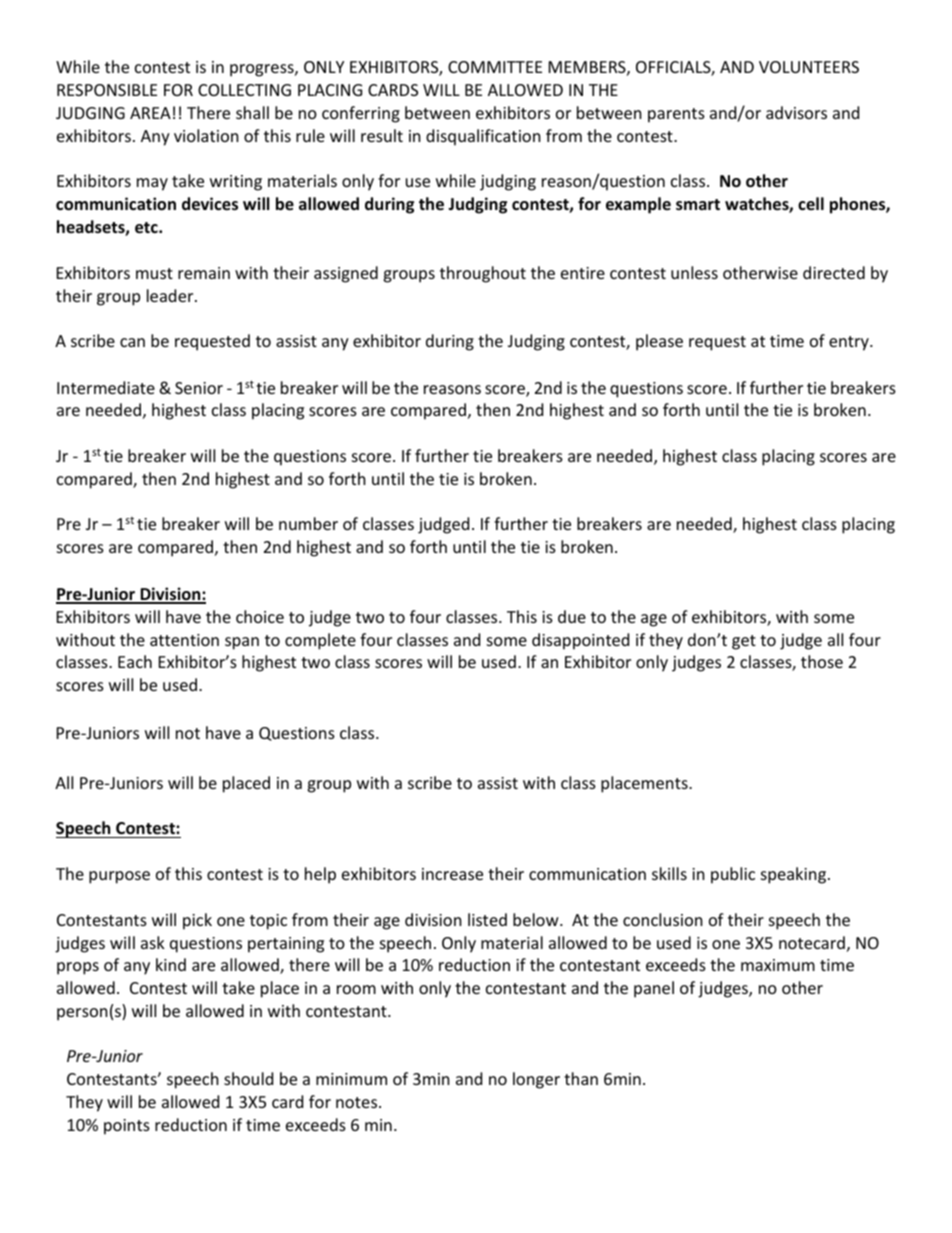 This screenshot has width=952, height=1233. Describe the element at coordinates (150, 113) in the screenshot. I see `AREA` at that location.
